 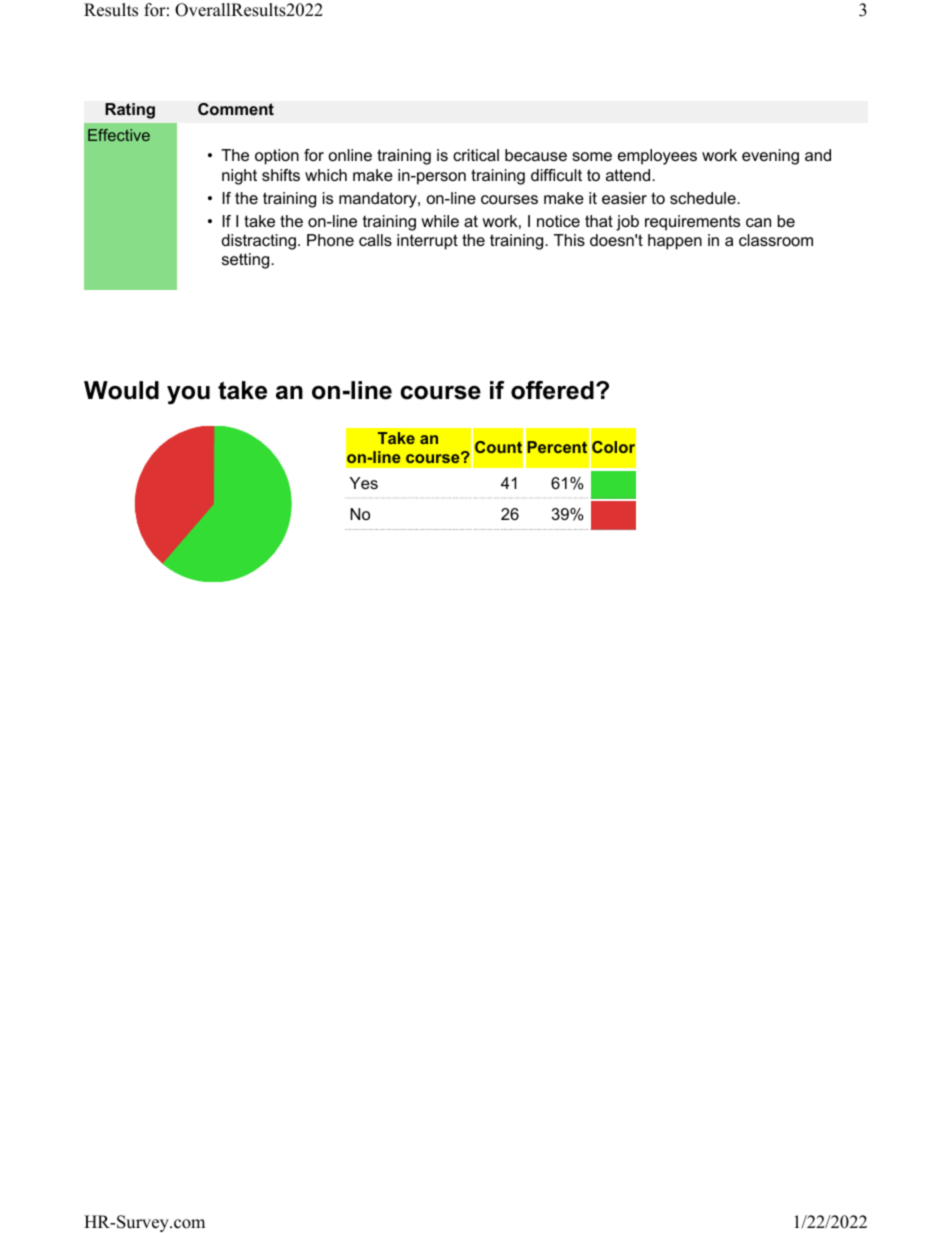 I want to click on Yes, so click(x=364, y=483).
